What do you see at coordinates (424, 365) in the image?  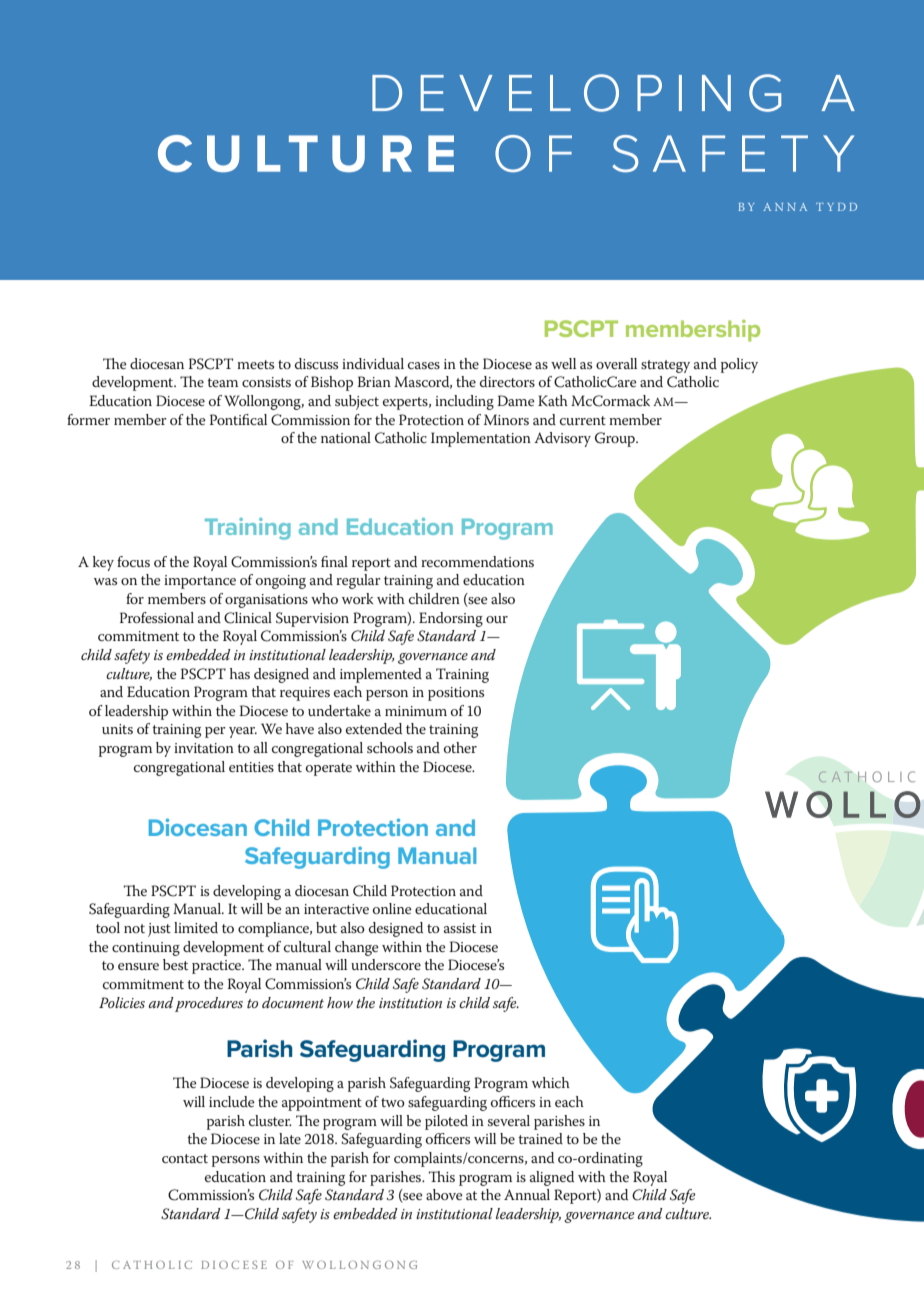 I see `cases` at bounding box center [424, 365].
